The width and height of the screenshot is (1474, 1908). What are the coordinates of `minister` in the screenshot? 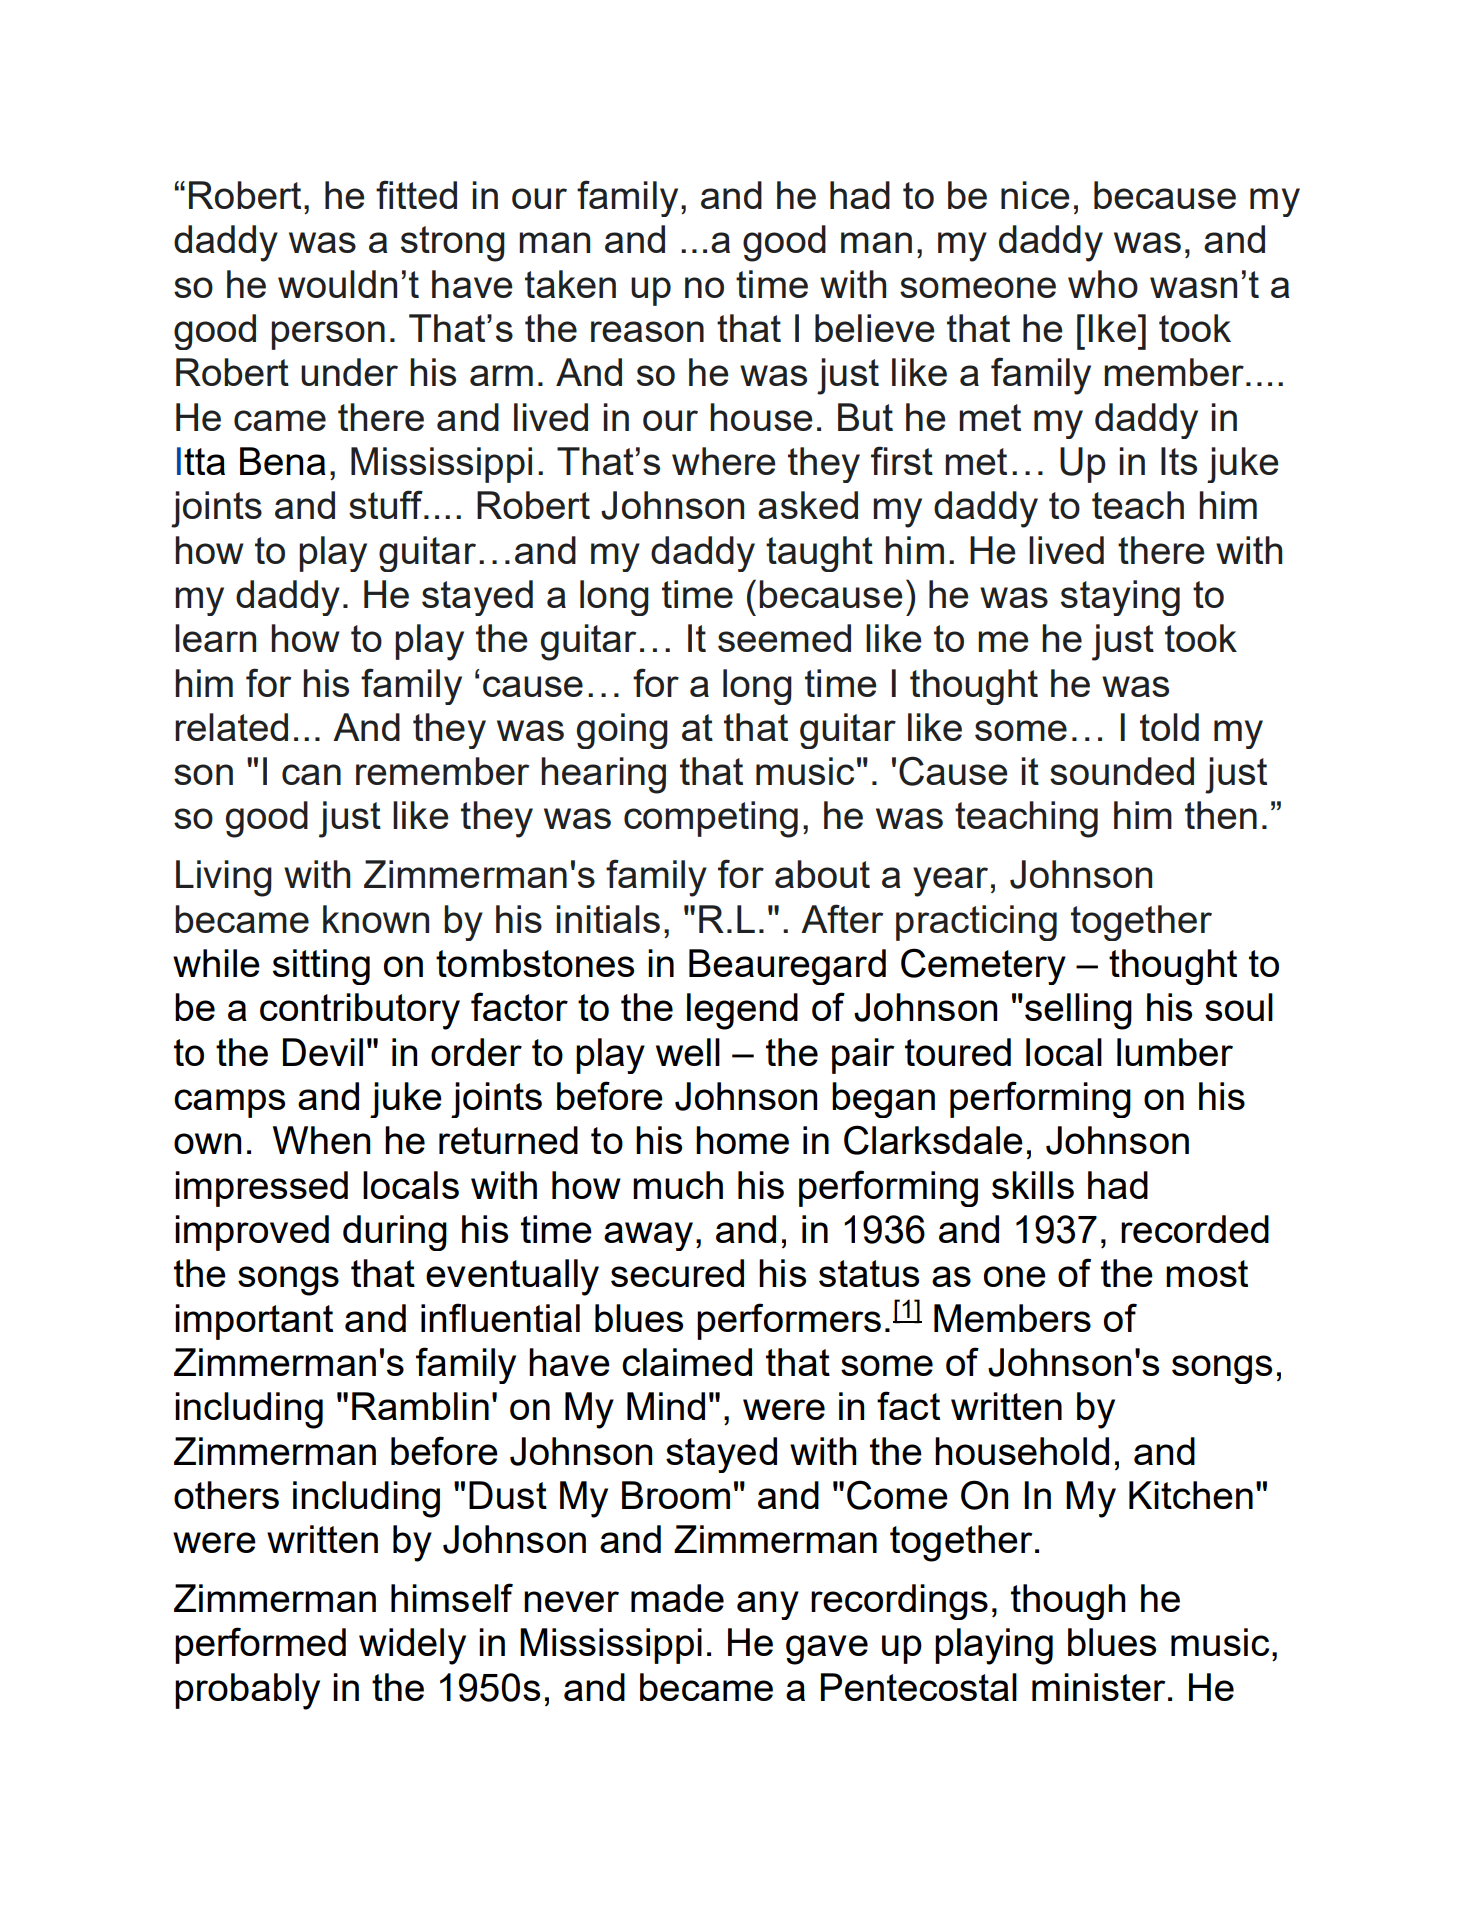 It's located at (1099, 1687).
